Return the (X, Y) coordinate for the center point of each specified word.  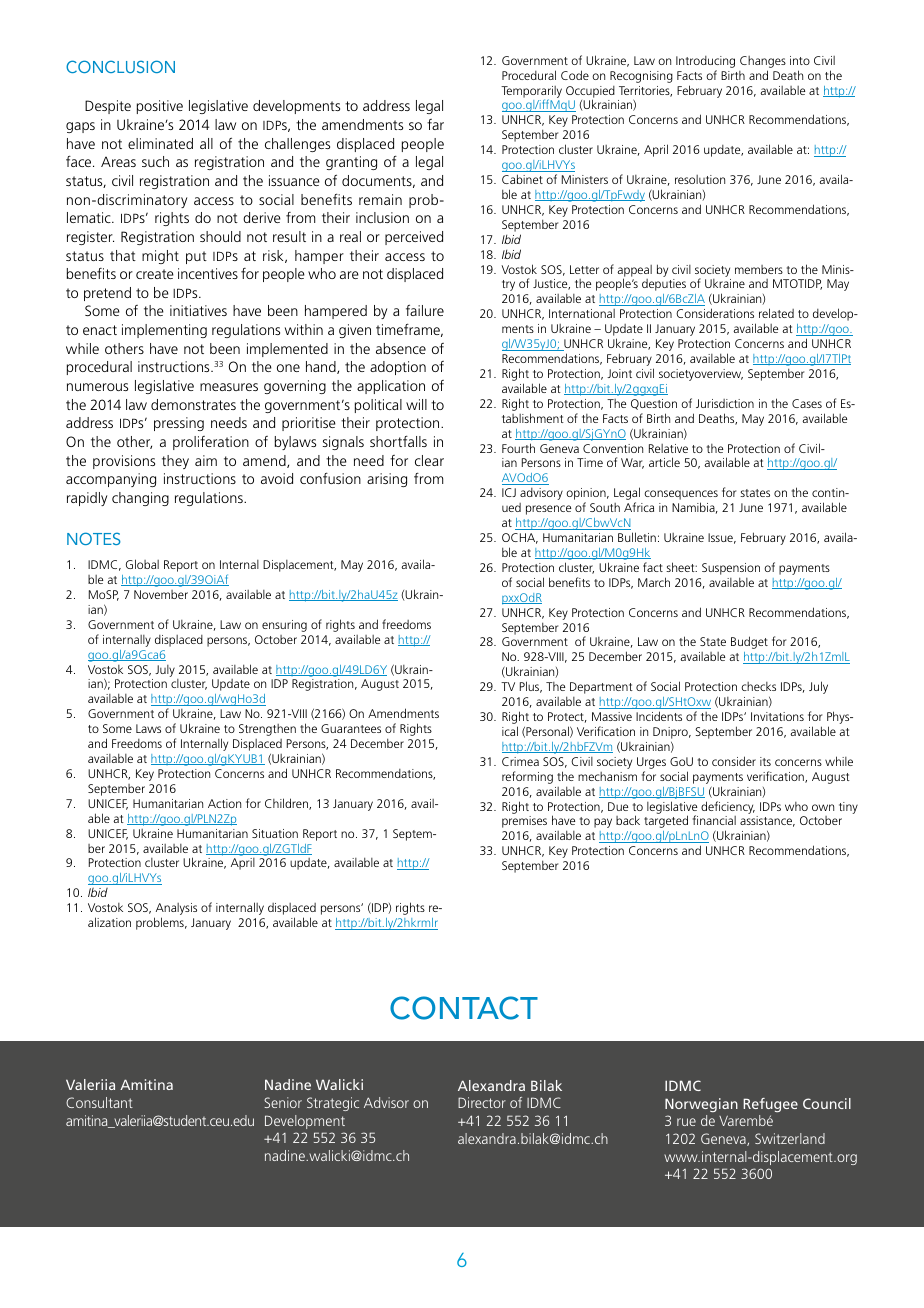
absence (401, 348)
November (161, 594)
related (776, 313)
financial (714, 820)
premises (524, 822)
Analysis (175, 910)
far (435, 124)
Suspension (731, 569)
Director (482, 1102)
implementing (164, 331)
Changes (763, 62)
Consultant (99, 1102)
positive (160, 107)
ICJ (509, 492)
